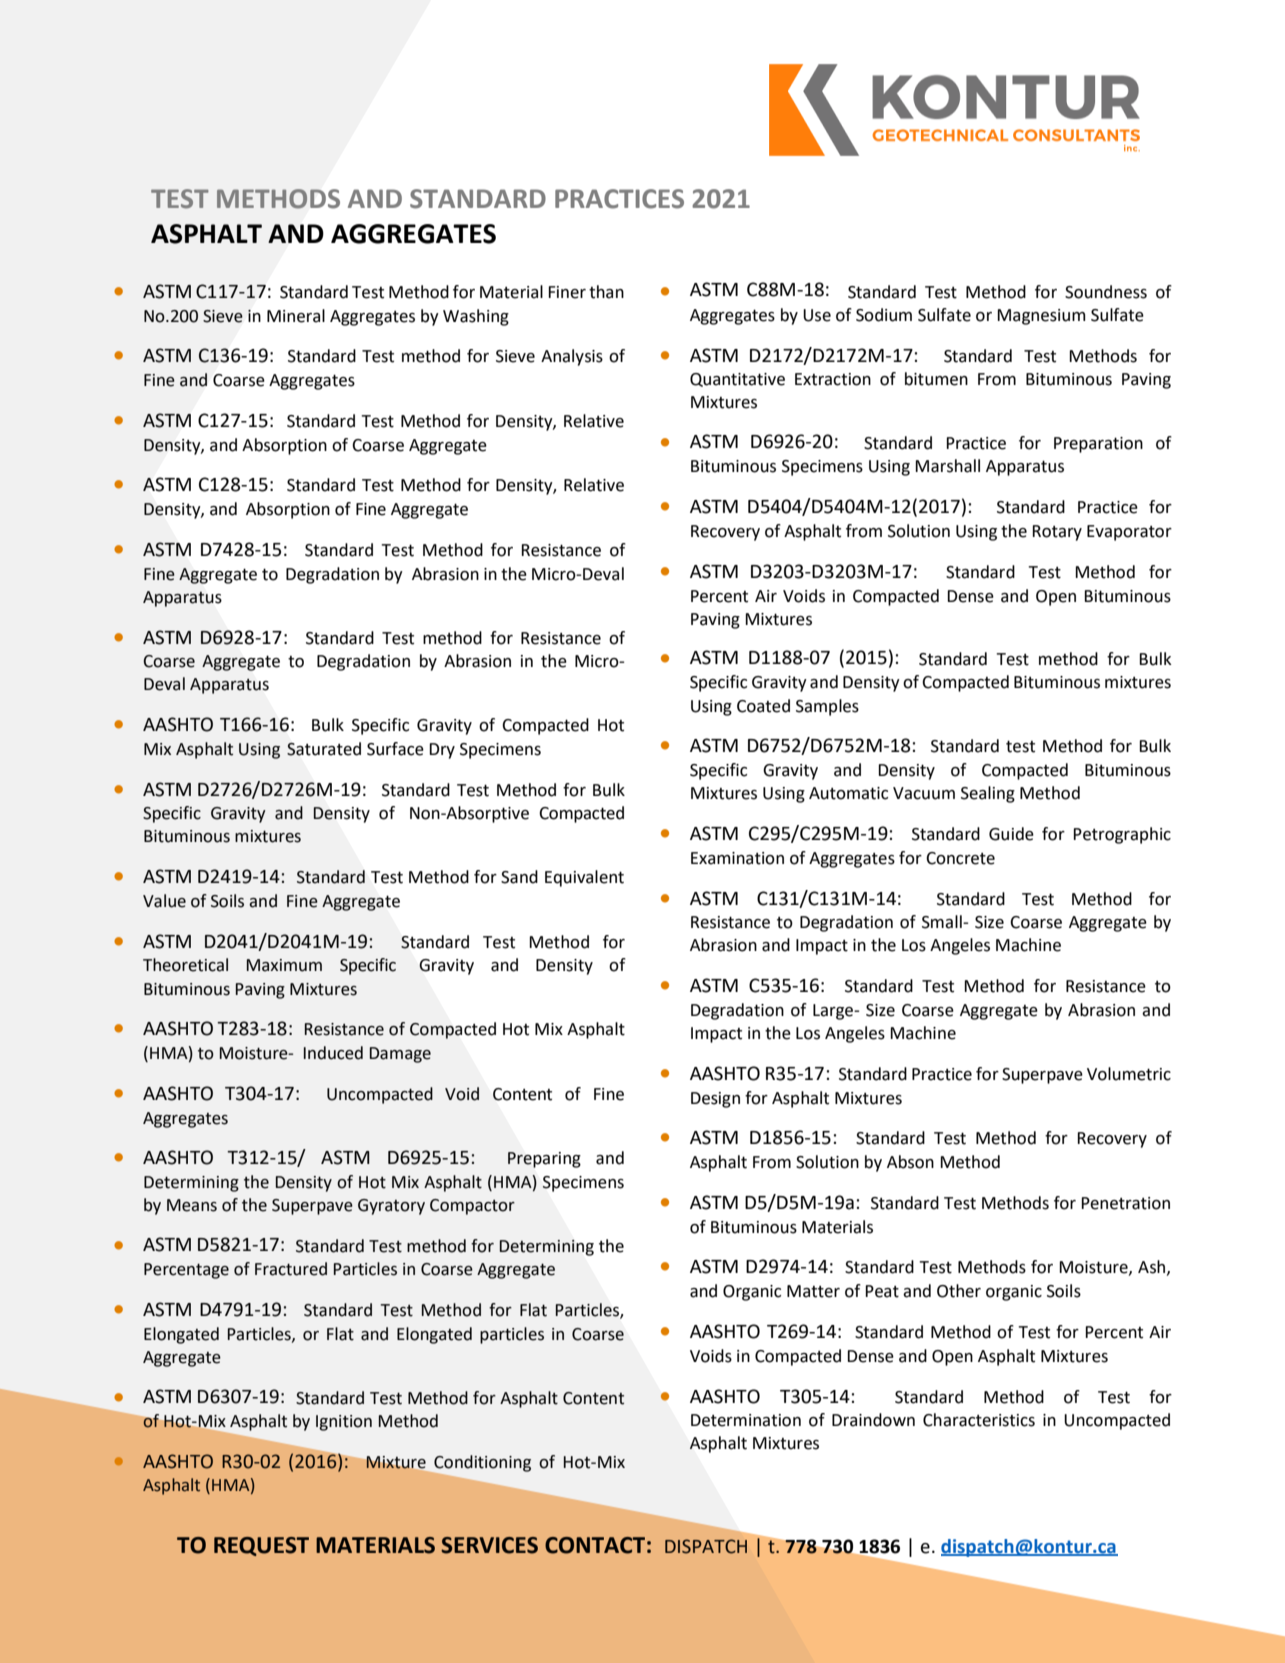 This screenshot has width=1285, height=1663. I want to click on REQUEST, so click(261, 1546).
